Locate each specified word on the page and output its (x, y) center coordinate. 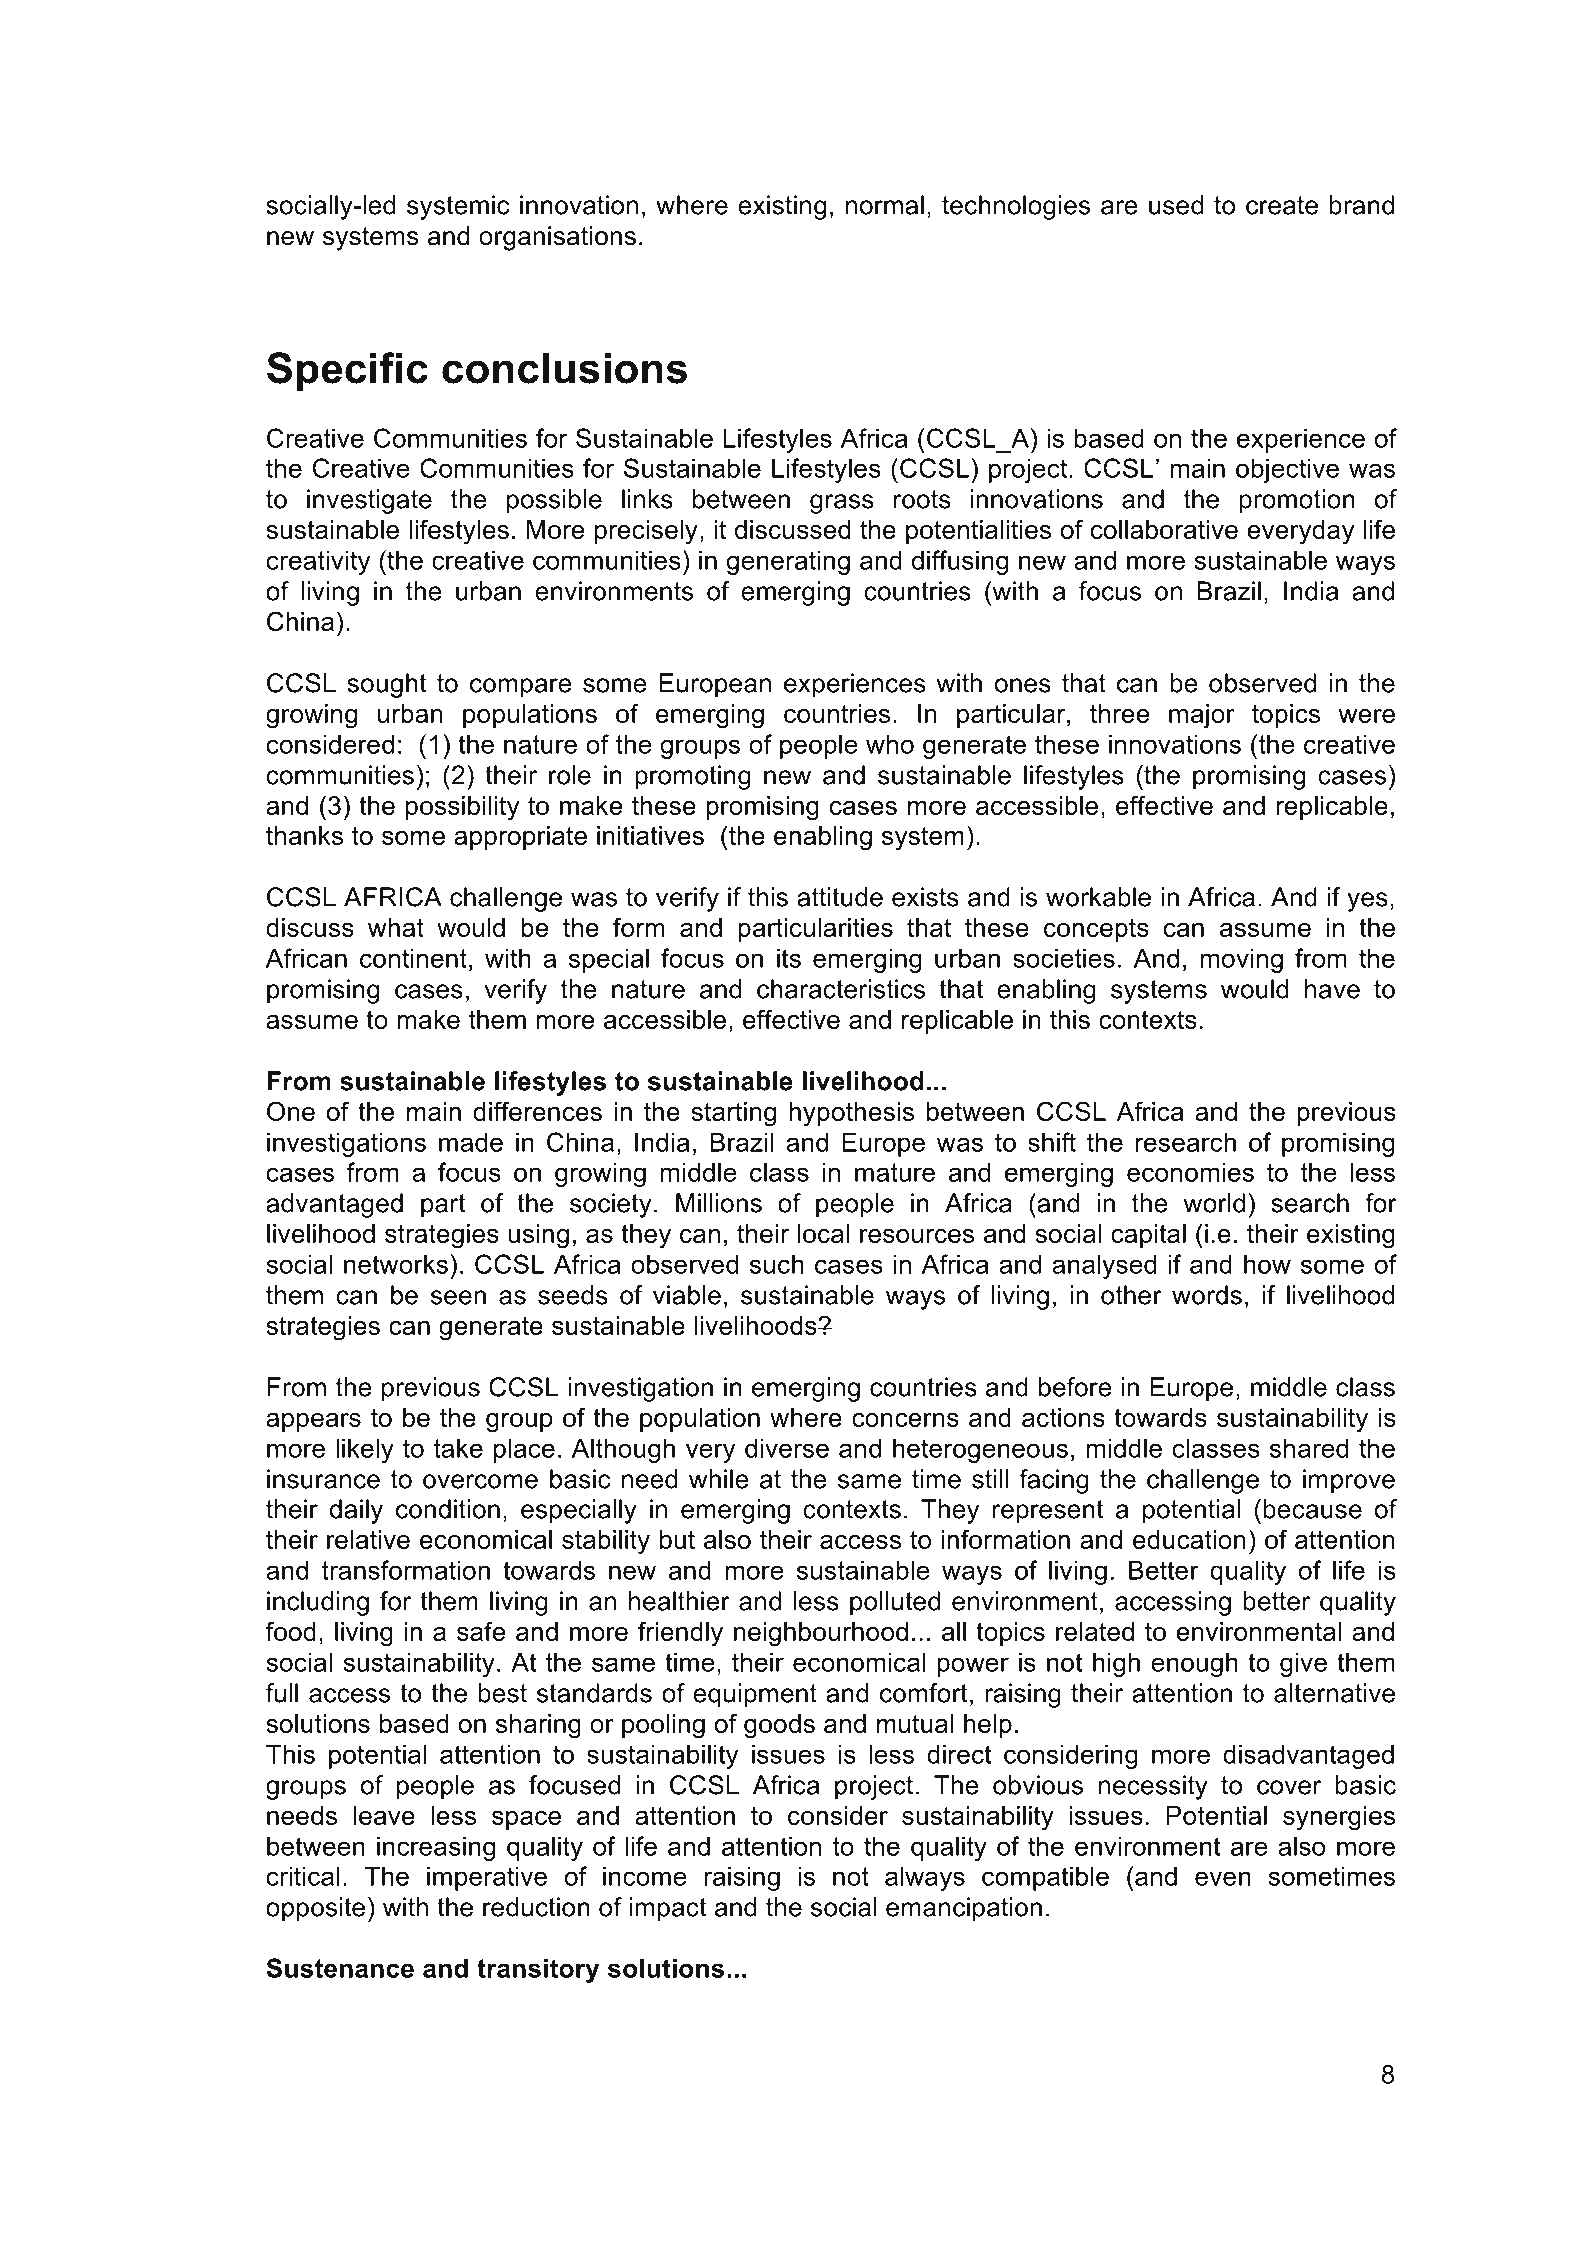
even (1223, 1878)
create (1282, 205)
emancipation (964, 1909)
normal (885, 205)
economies (1190, 1172)
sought (387, 685)
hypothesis (851, 1114)
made (471, 1142)
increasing (436, 1848)
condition (448, 1509)
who (890, 744)
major (1202, 716)
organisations (557, 238)
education (1189, 1539)
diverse (787, 1448)
